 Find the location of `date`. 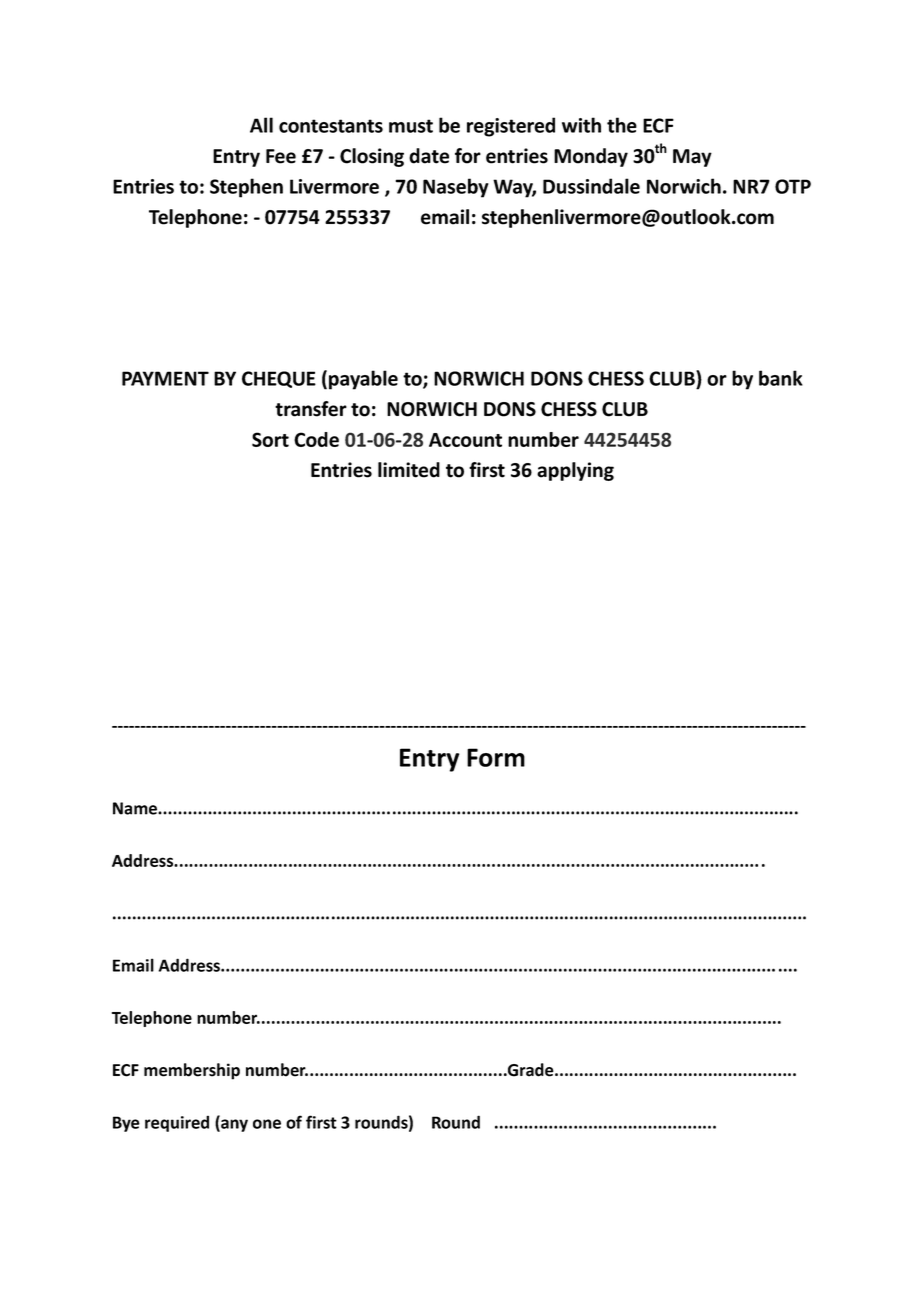

date is located at coordinates (429, 156).
